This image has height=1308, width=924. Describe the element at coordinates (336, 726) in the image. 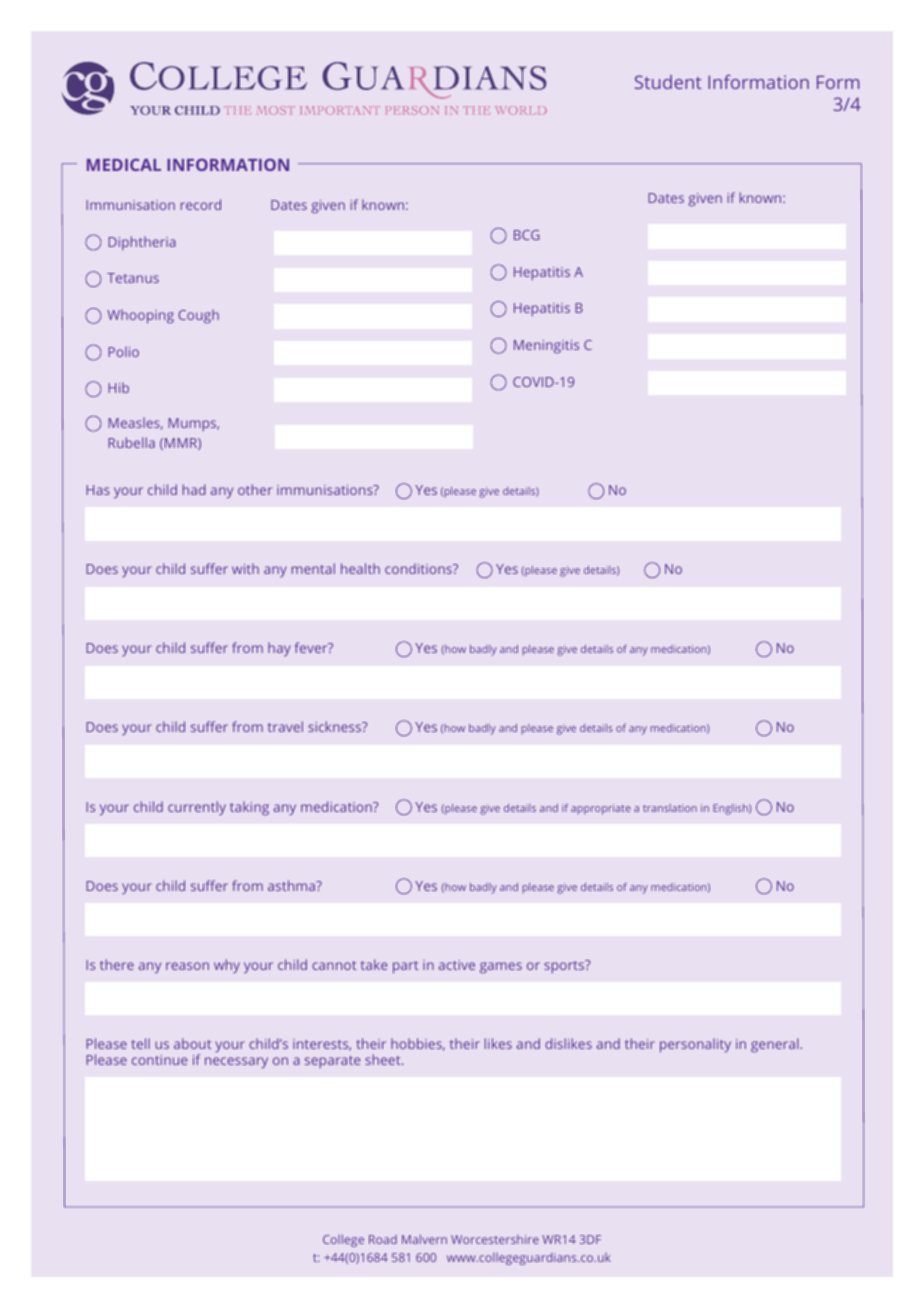

I see `sickness` at that location.
